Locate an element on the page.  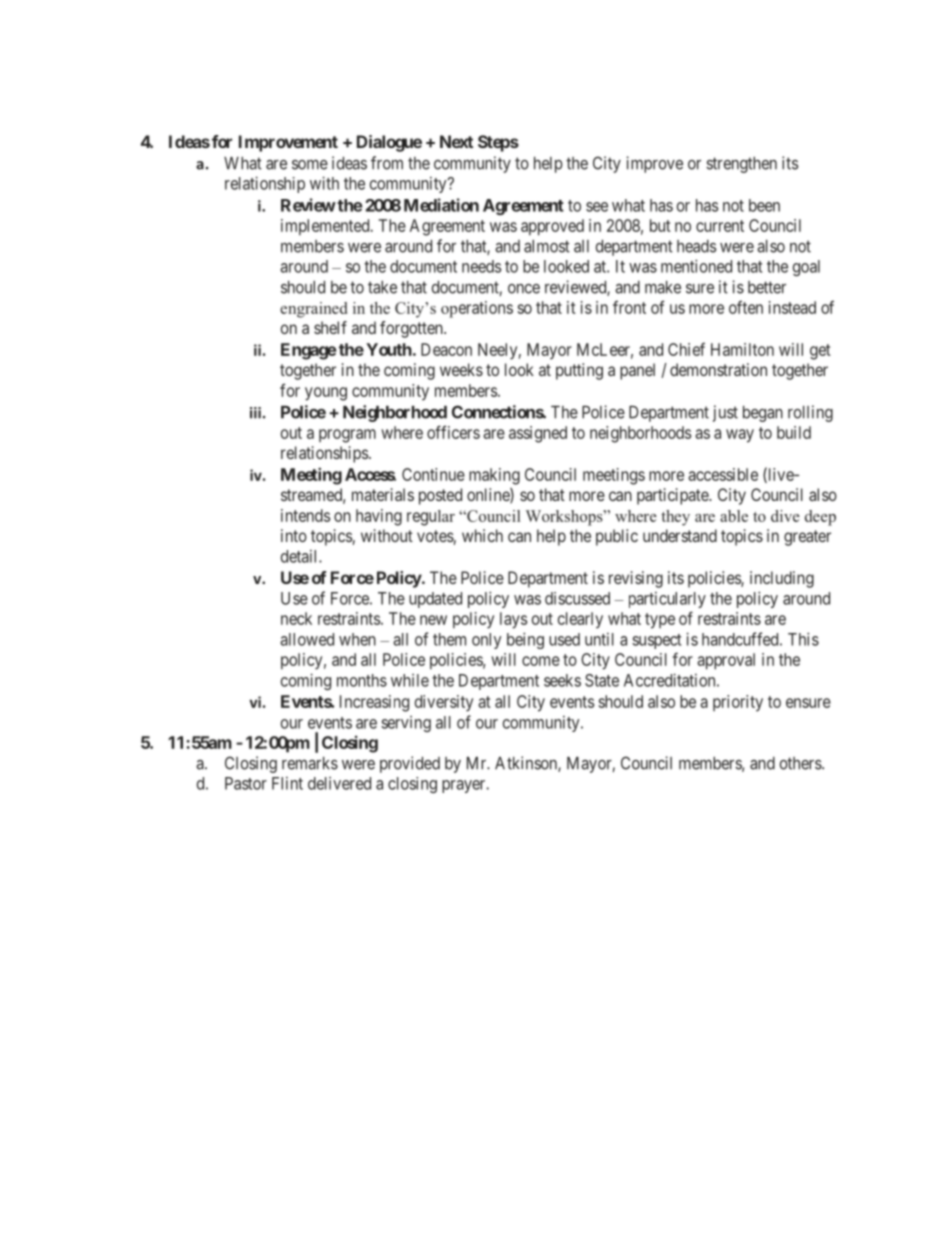
Hamilton is located at coordinates (742, 349).
